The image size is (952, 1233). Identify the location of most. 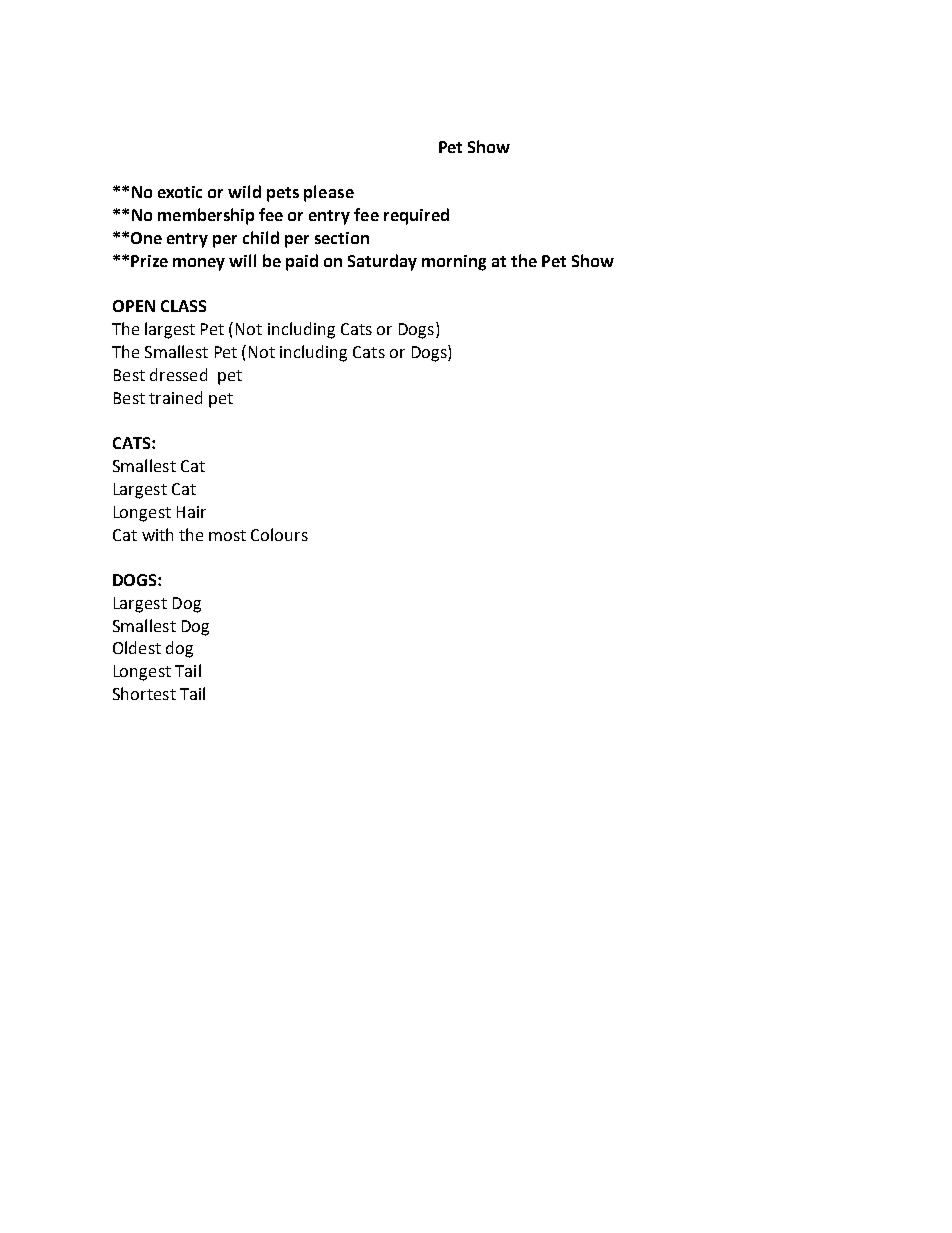
(227, 535).
